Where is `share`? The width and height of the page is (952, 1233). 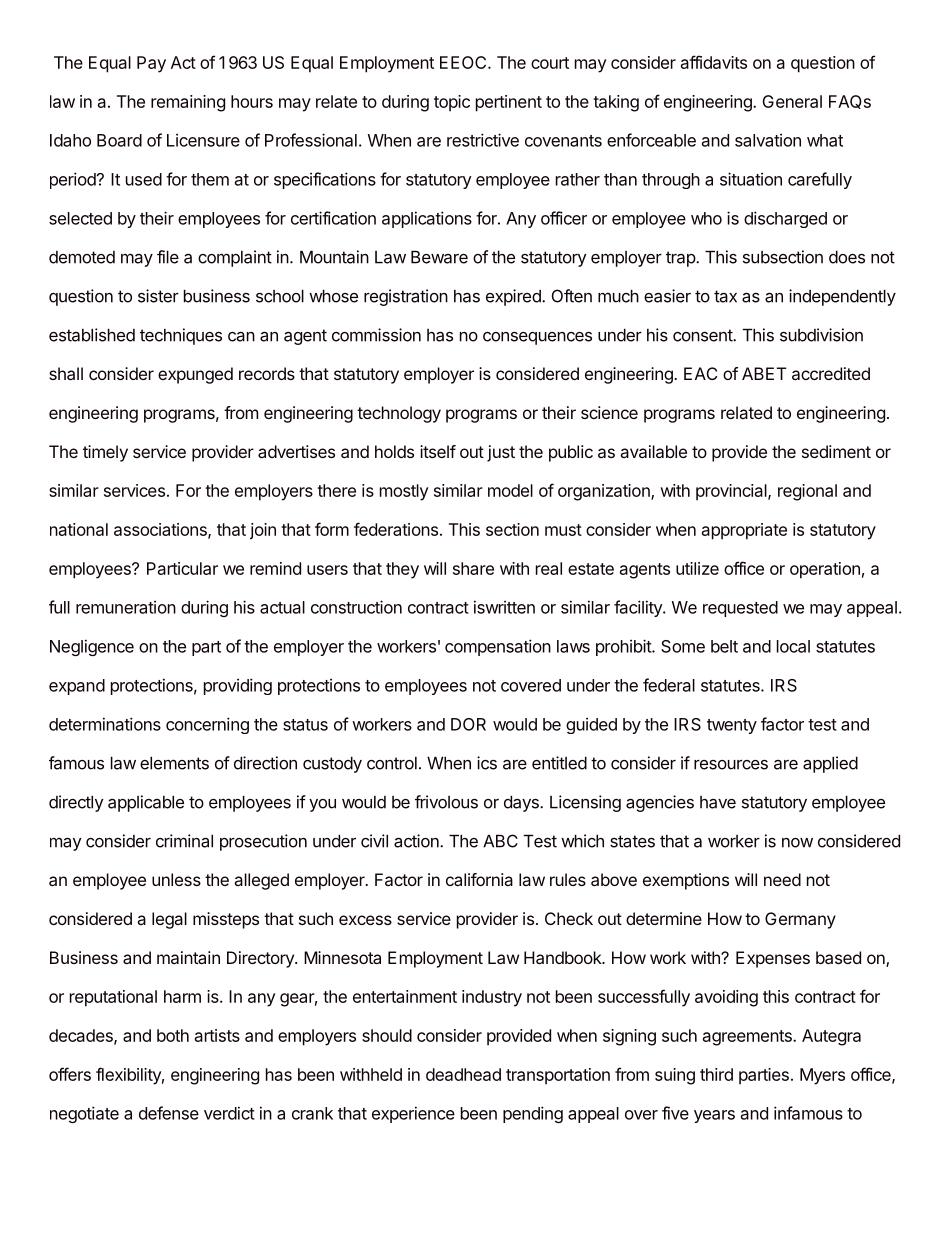
share is located at coordinates (473, 568).
